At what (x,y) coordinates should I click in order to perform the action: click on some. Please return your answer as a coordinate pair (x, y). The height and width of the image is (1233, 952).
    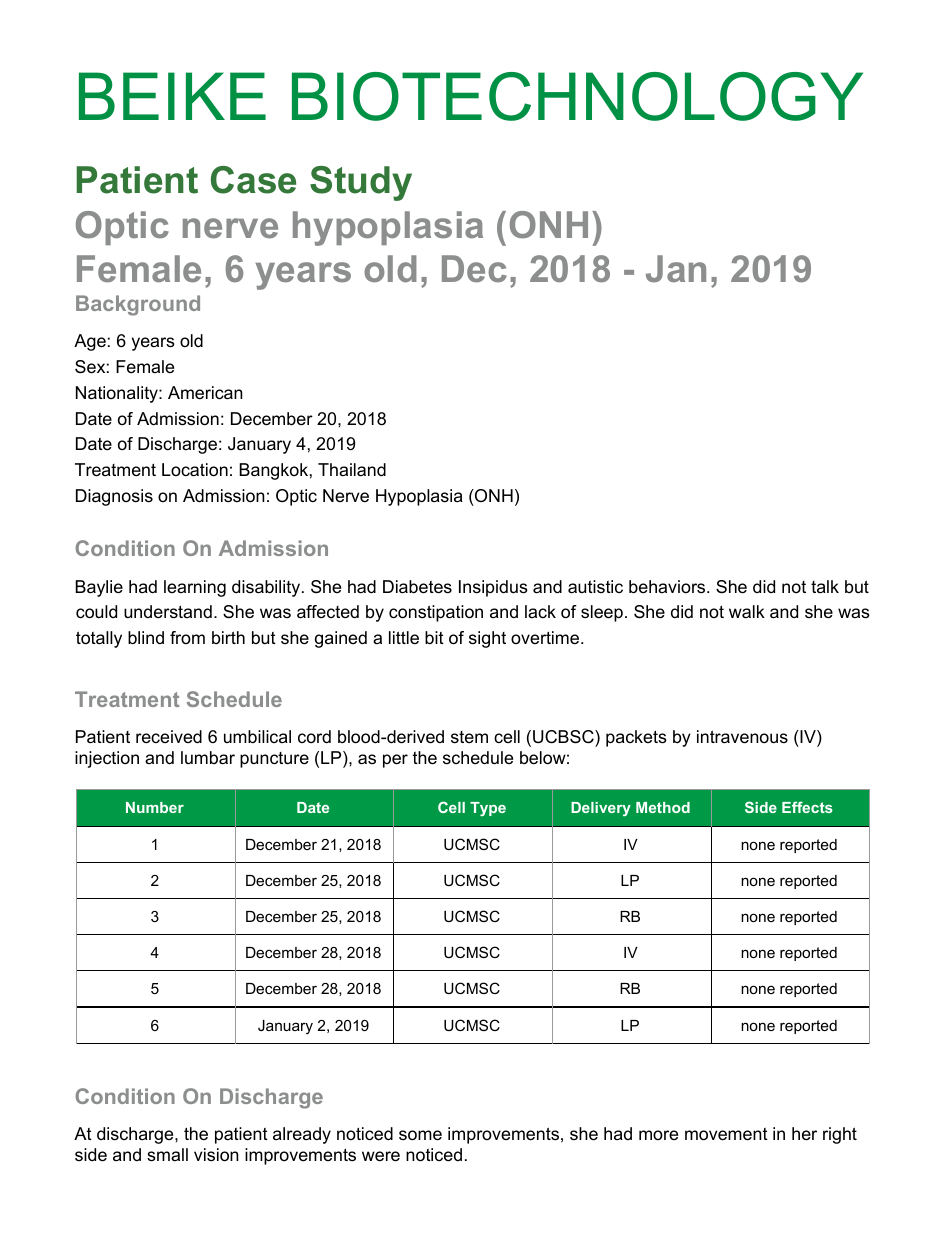
    Looking at the image, I should click on (420, 1135).
